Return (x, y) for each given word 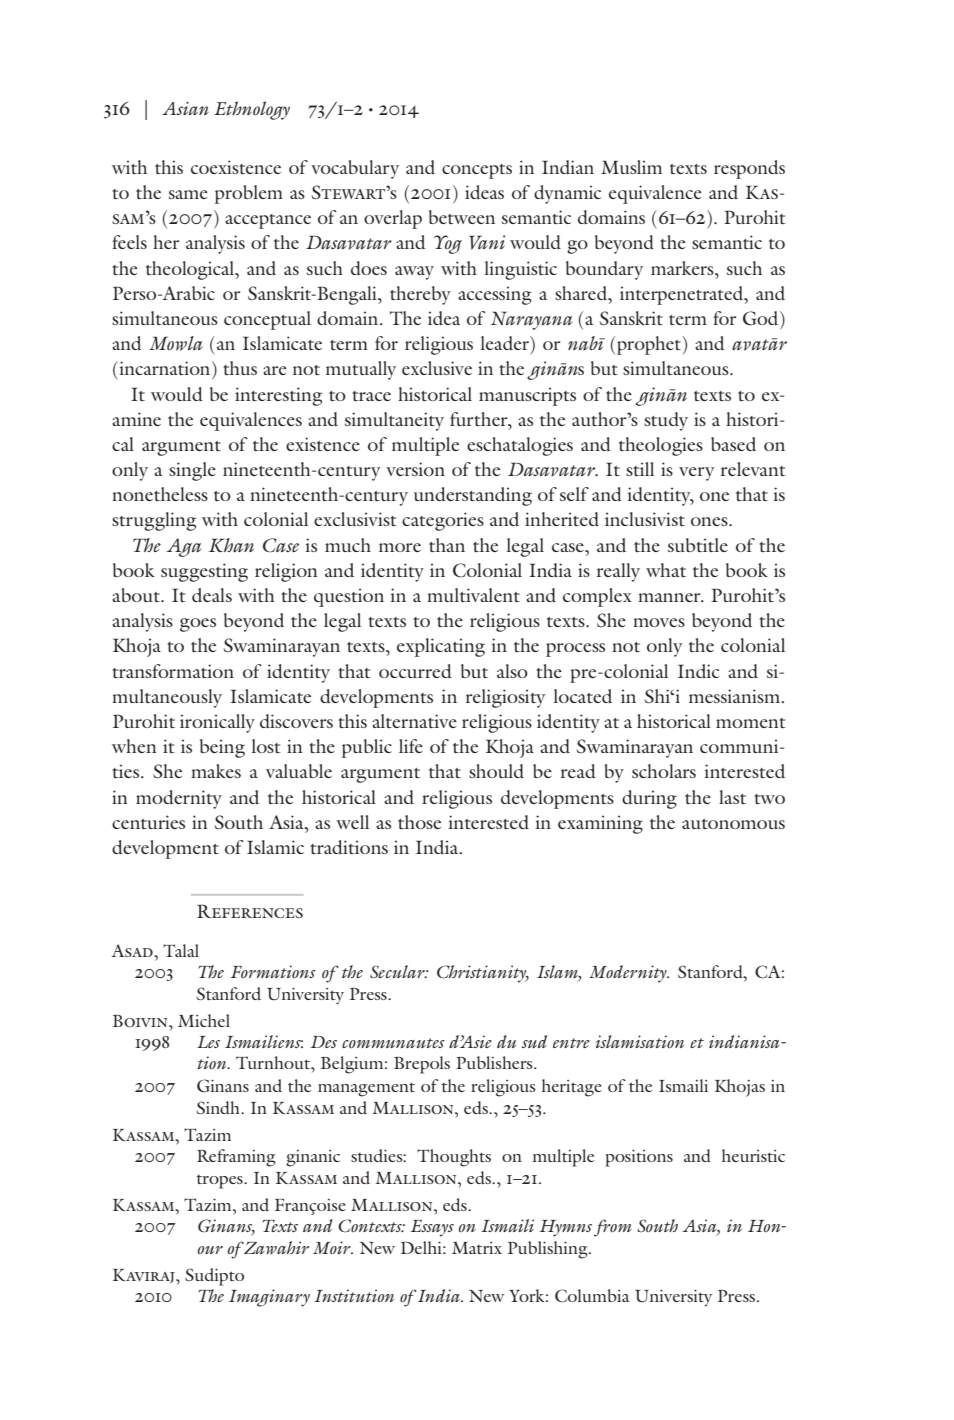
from (613, 1228)
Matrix (477, 1248)
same (188, 194)
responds (749, 169)
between (462, 217)
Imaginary (269, 1298)
